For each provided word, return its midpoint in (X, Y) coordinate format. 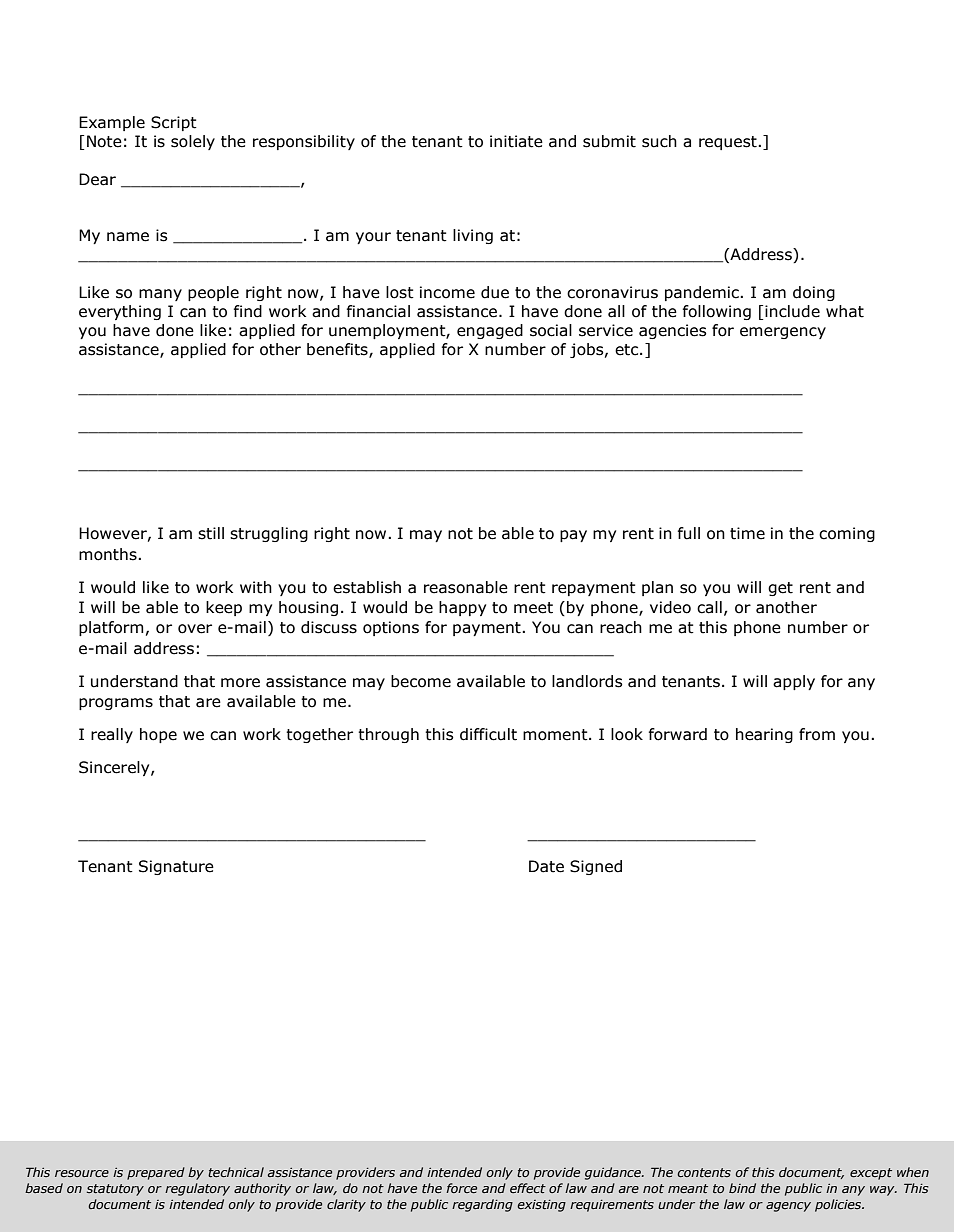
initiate (516, 141)
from (817, 734)
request (729, 143)
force (461, 1188)
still (211, 533)
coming (847, 534)
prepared (156, 1173)
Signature (176, 867)
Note (104, 141)
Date (546, 866)
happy (462, 608)
